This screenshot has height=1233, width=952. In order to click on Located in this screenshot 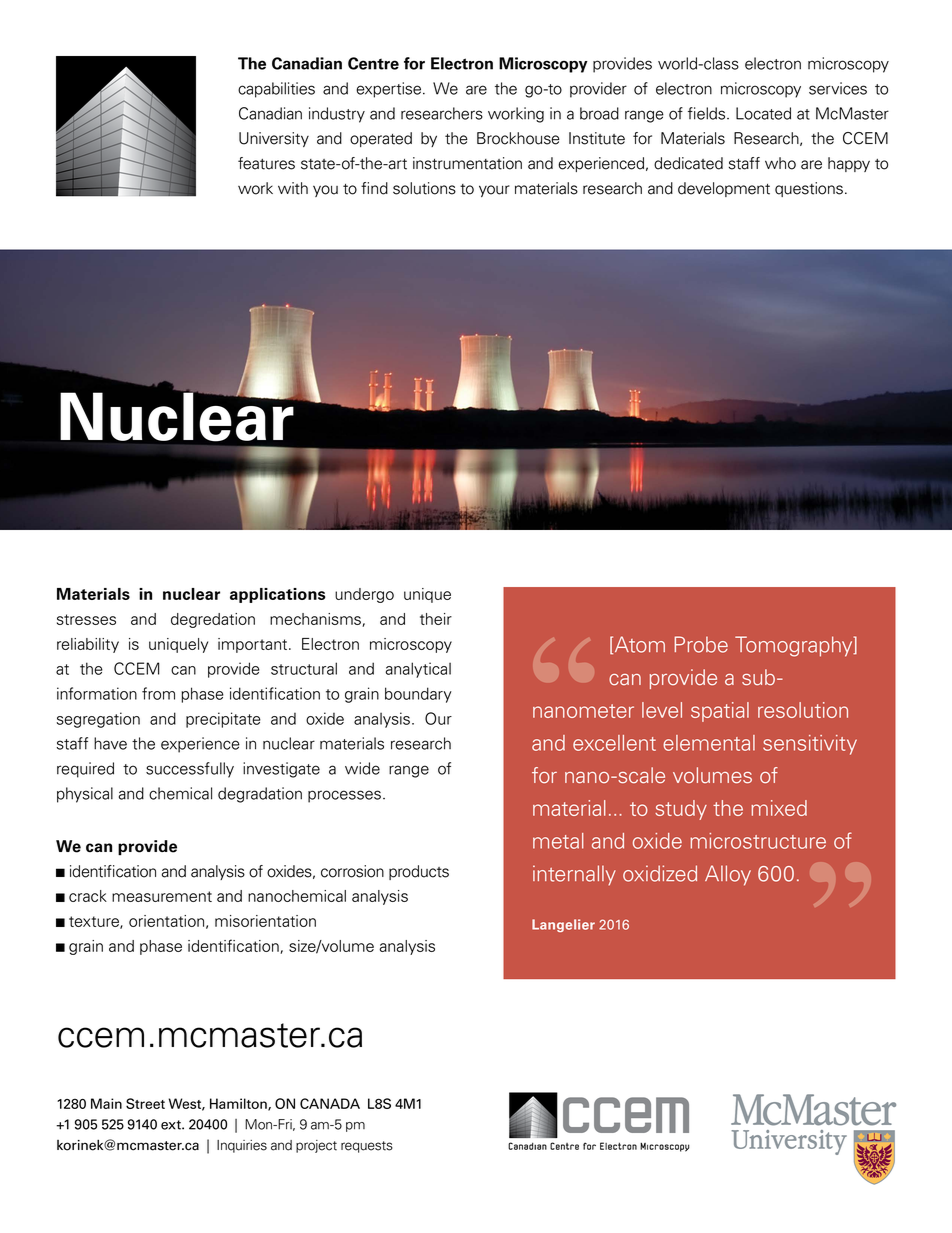, I will do `click(763, 113)`.
